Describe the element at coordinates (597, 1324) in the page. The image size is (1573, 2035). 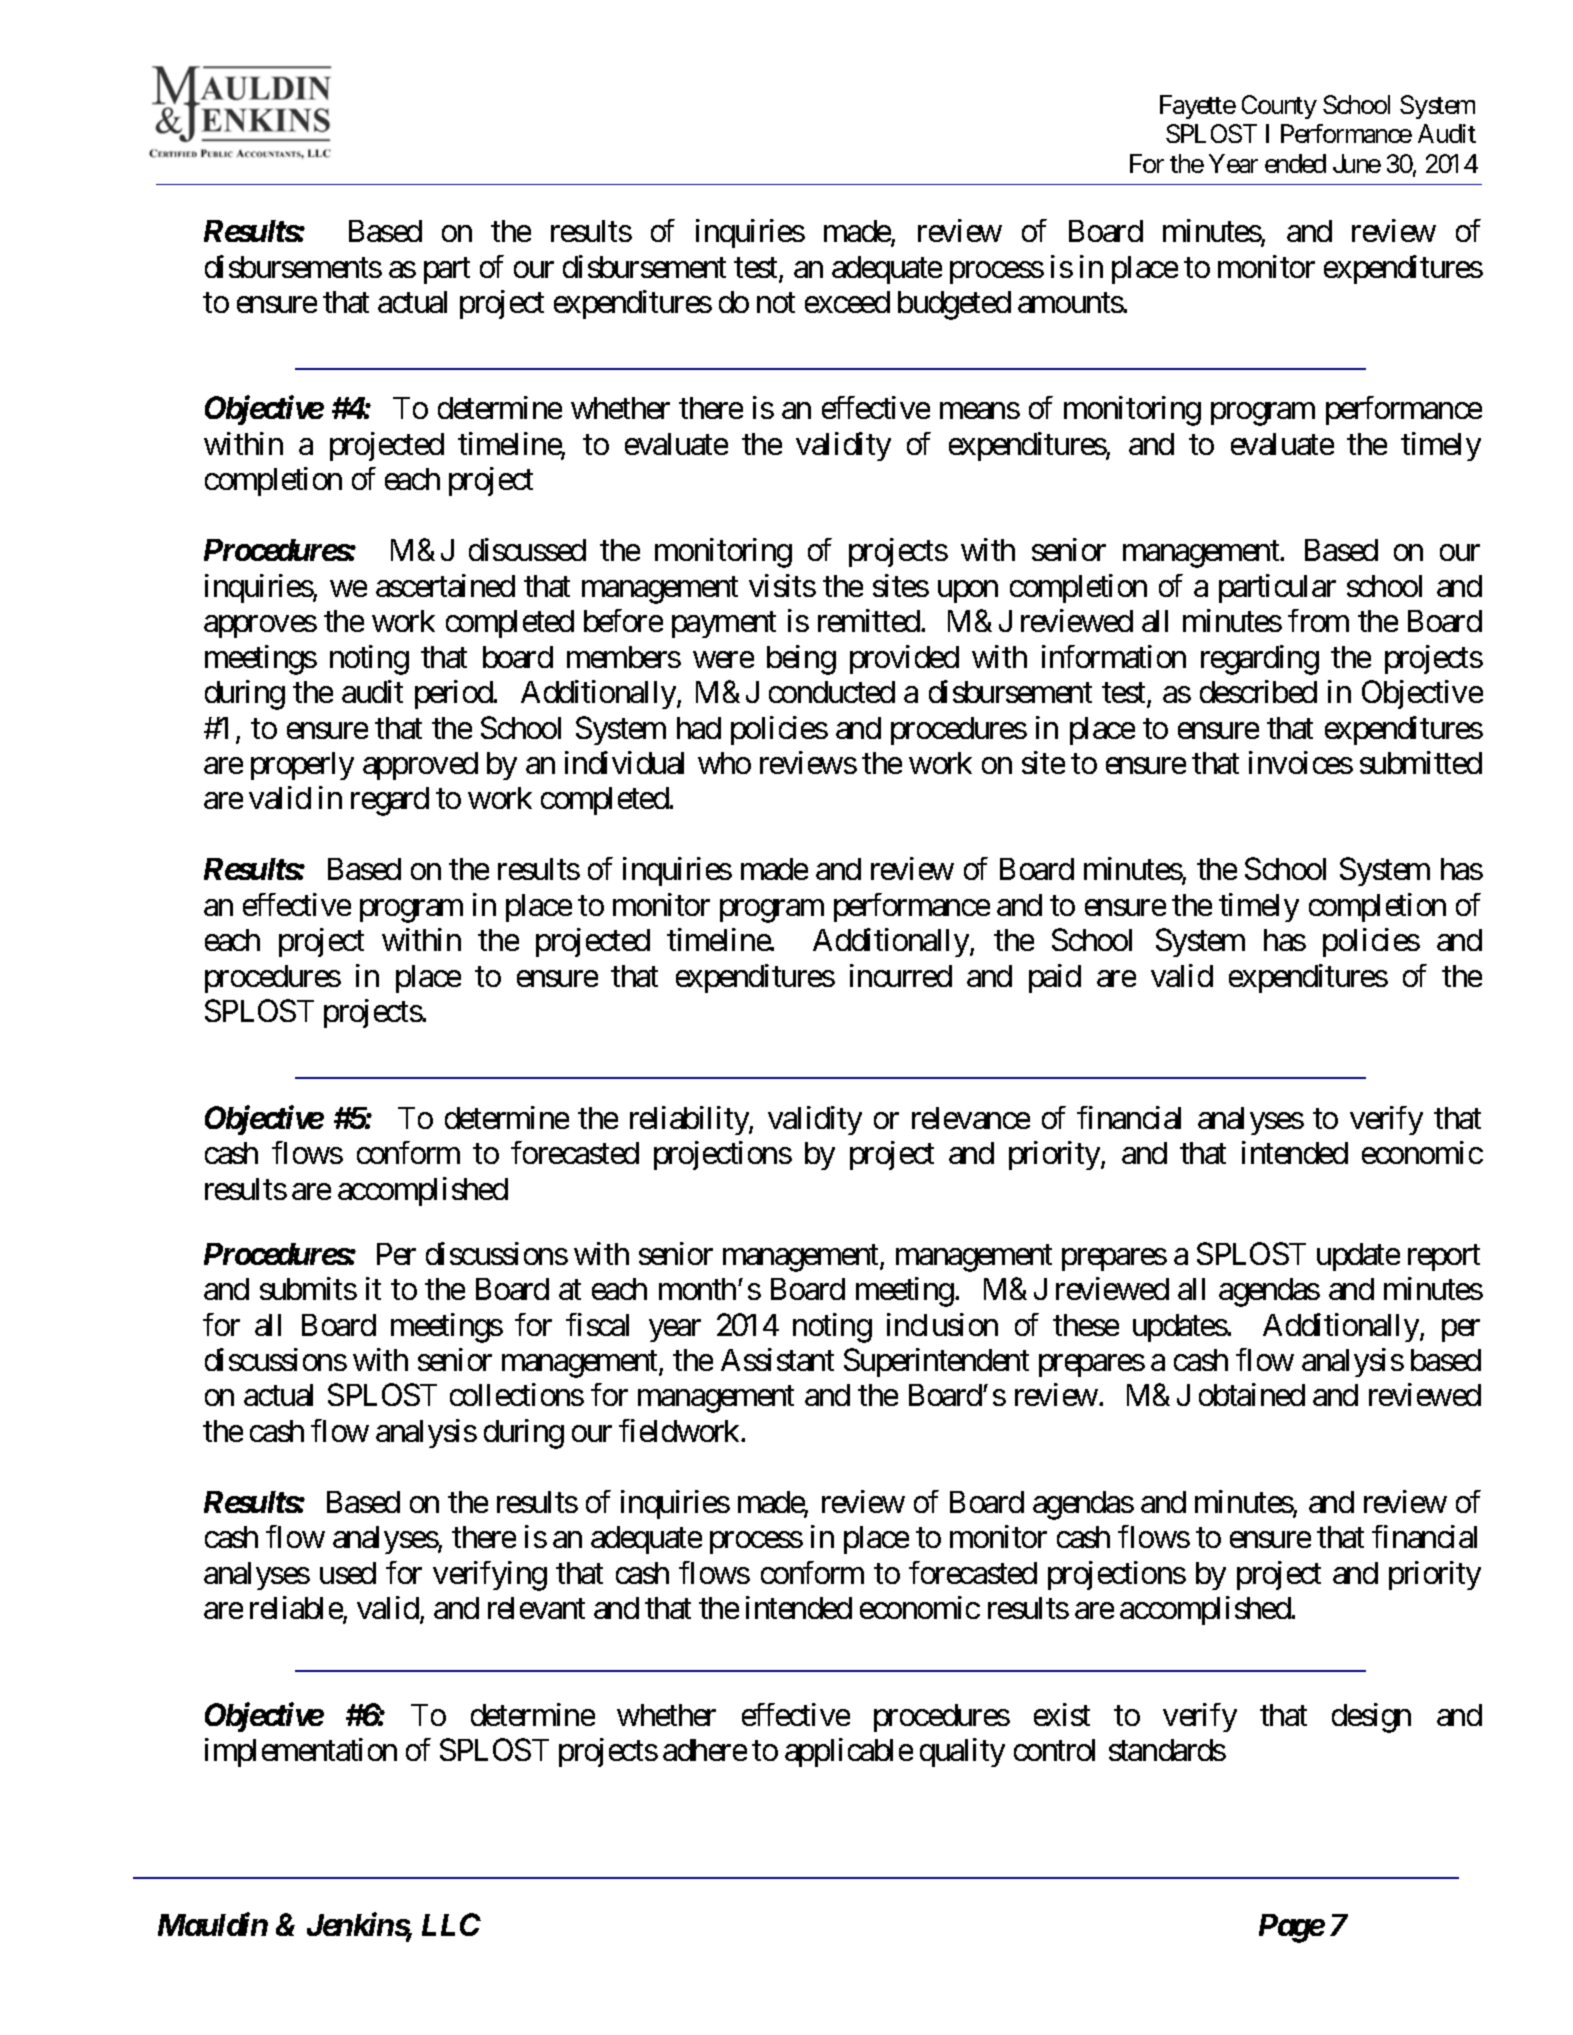
I see `fiscal` at that location.
